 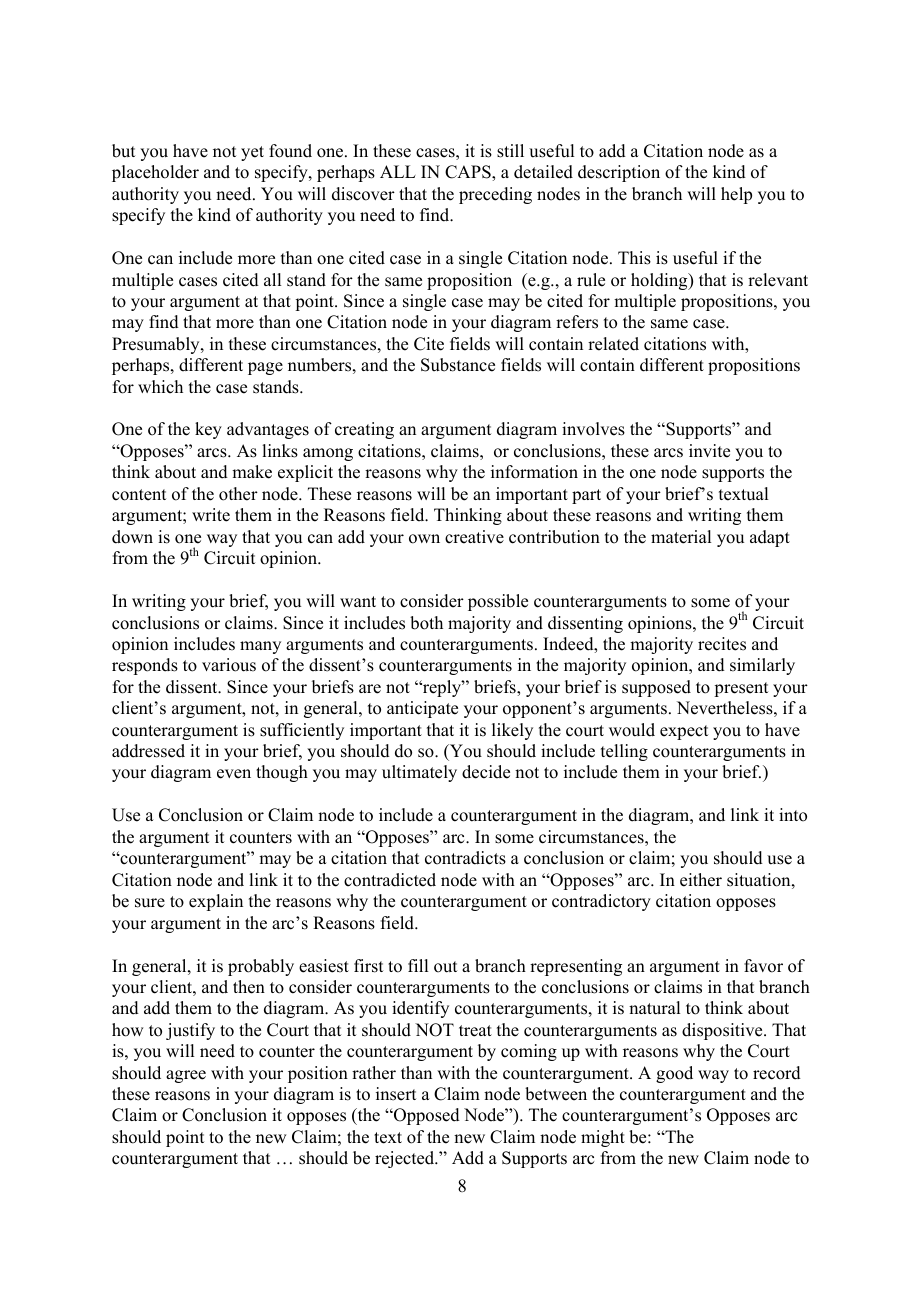 What do you see at coordinates (736, 195) in the document?
I see `help` at bounding box center [736, 195].
